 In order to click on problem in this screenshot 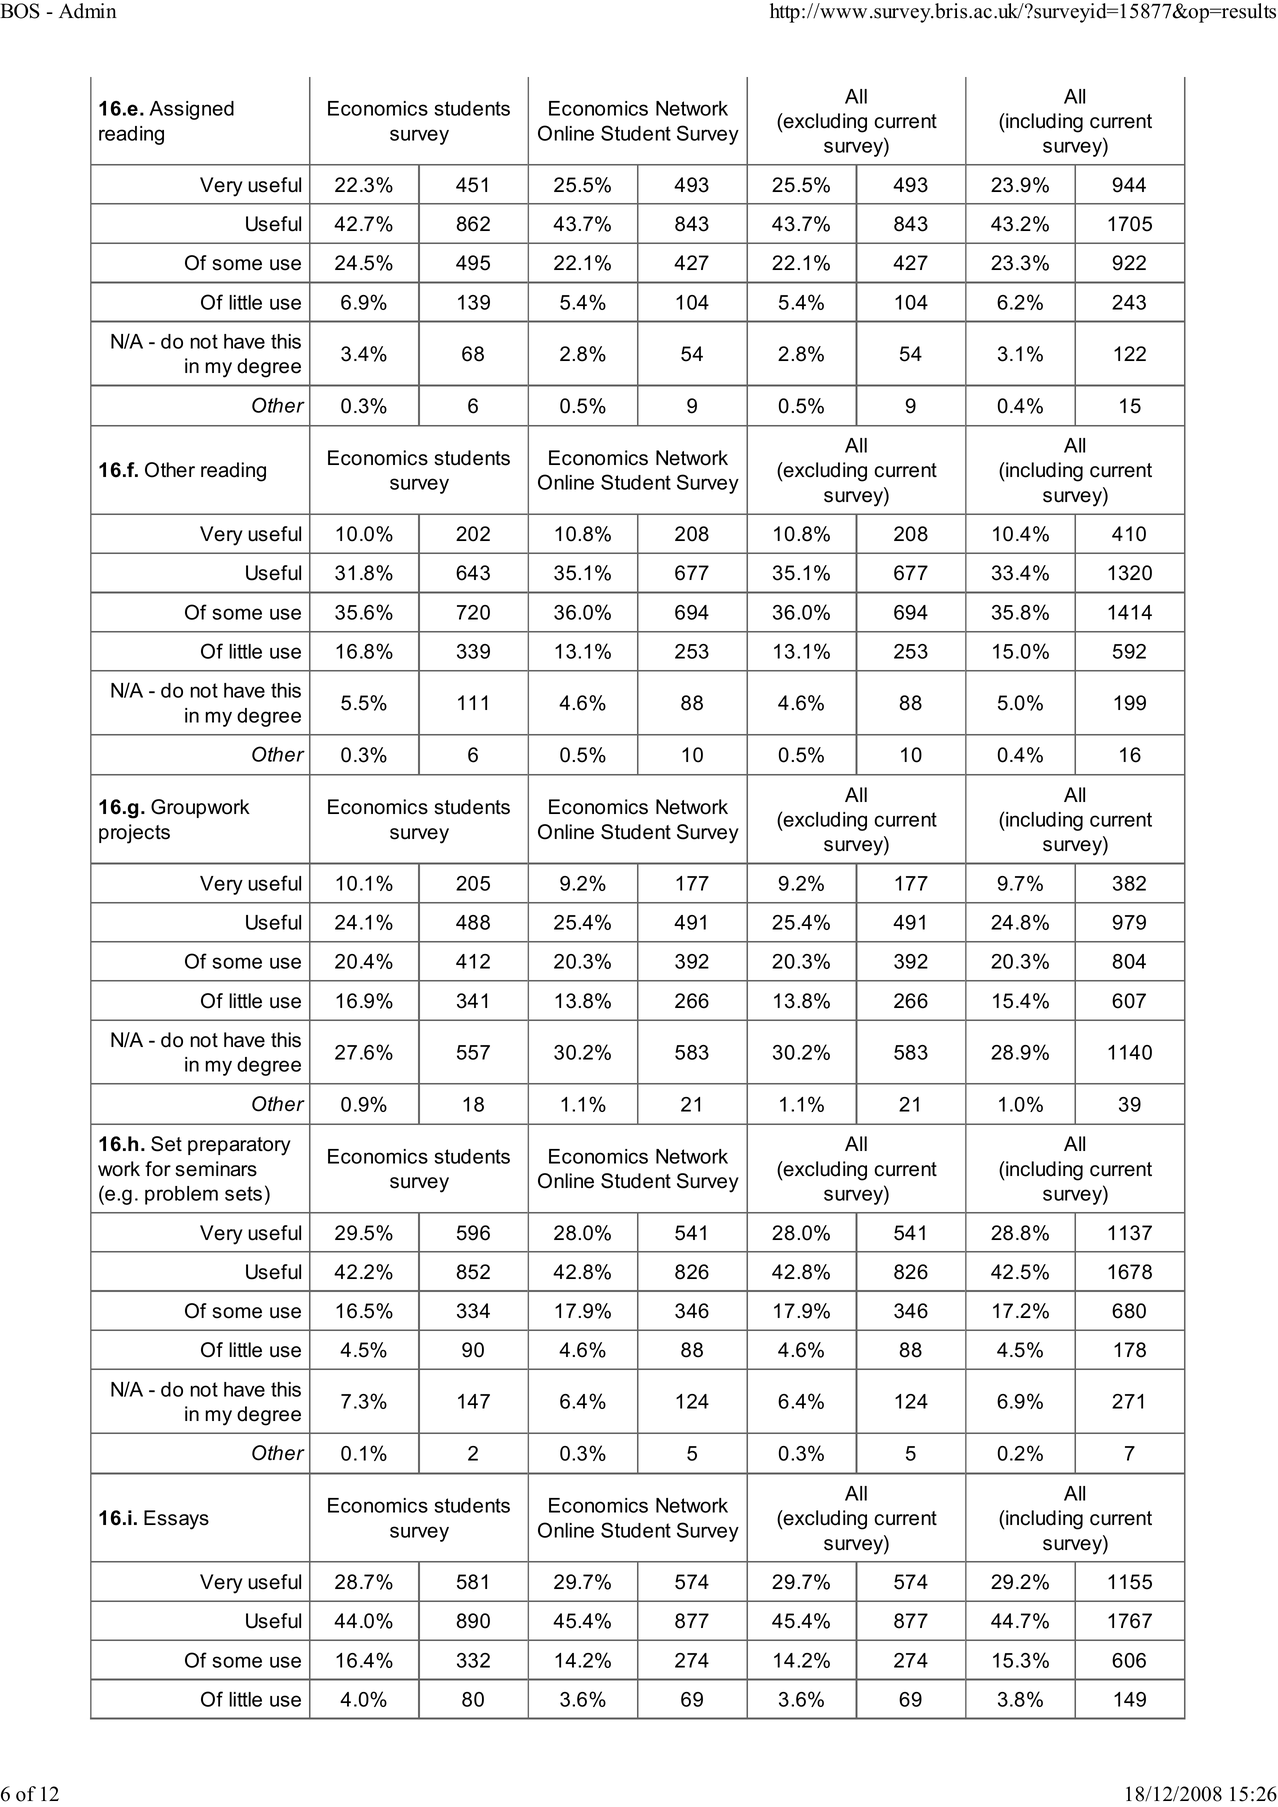, I will do `click(181, 1195)`.
